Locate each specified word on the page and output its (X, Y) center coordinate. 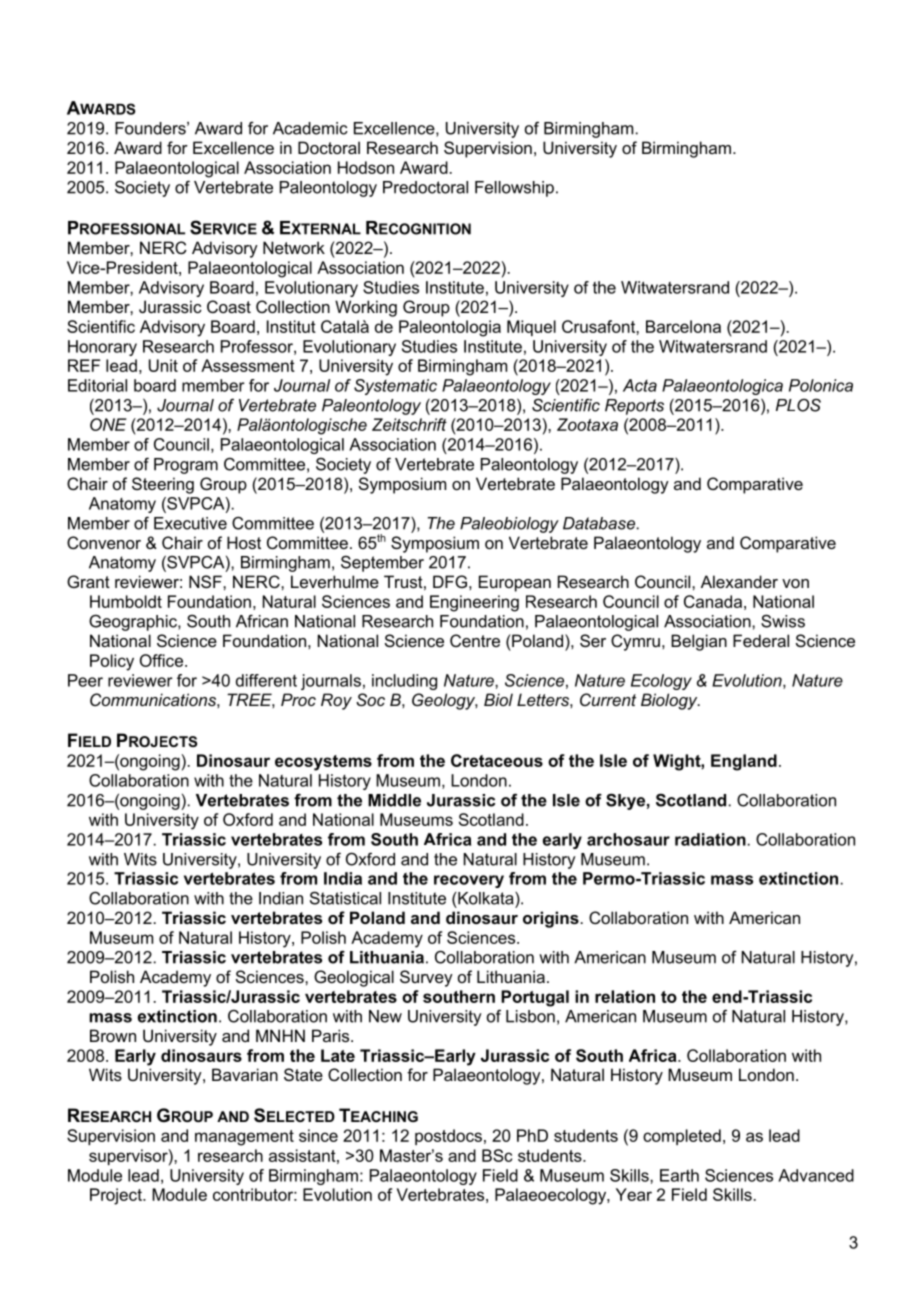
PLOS (798, 405)
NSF (206, 581)
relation (625, 996)
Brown (113, 1035)
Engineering (474, 603)
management (244, 1138)
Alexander (739, 581)
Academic (310, 128)
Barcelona (683, 326)
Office (161, 660)
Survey (426, 978)
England (744, 762)
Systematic (395, 387)
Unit (163, 365)
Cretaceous (497, 760)
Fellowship (514, 189)
